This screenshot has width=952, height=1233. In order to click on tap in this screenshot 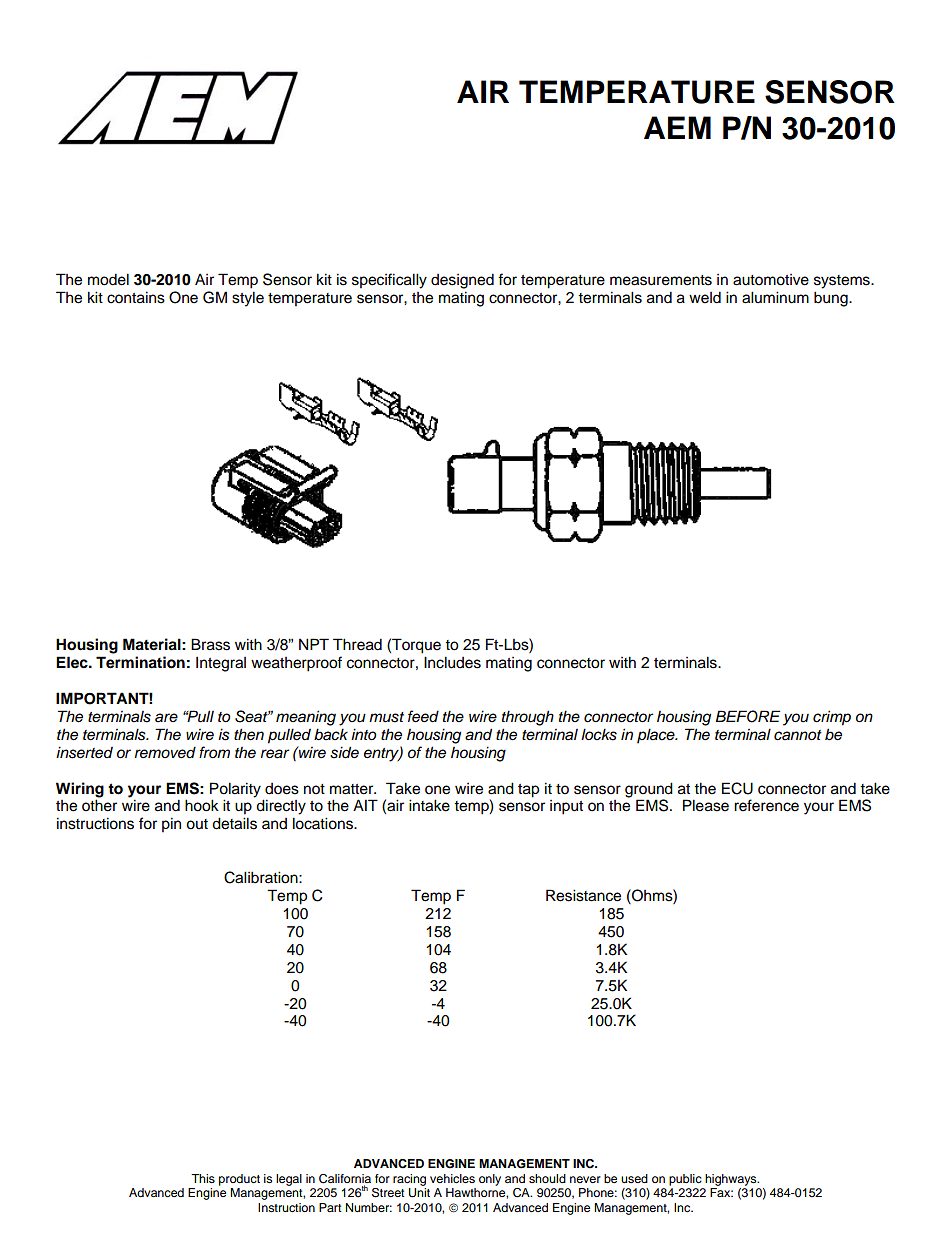, I will do `click(528, 791)`.
